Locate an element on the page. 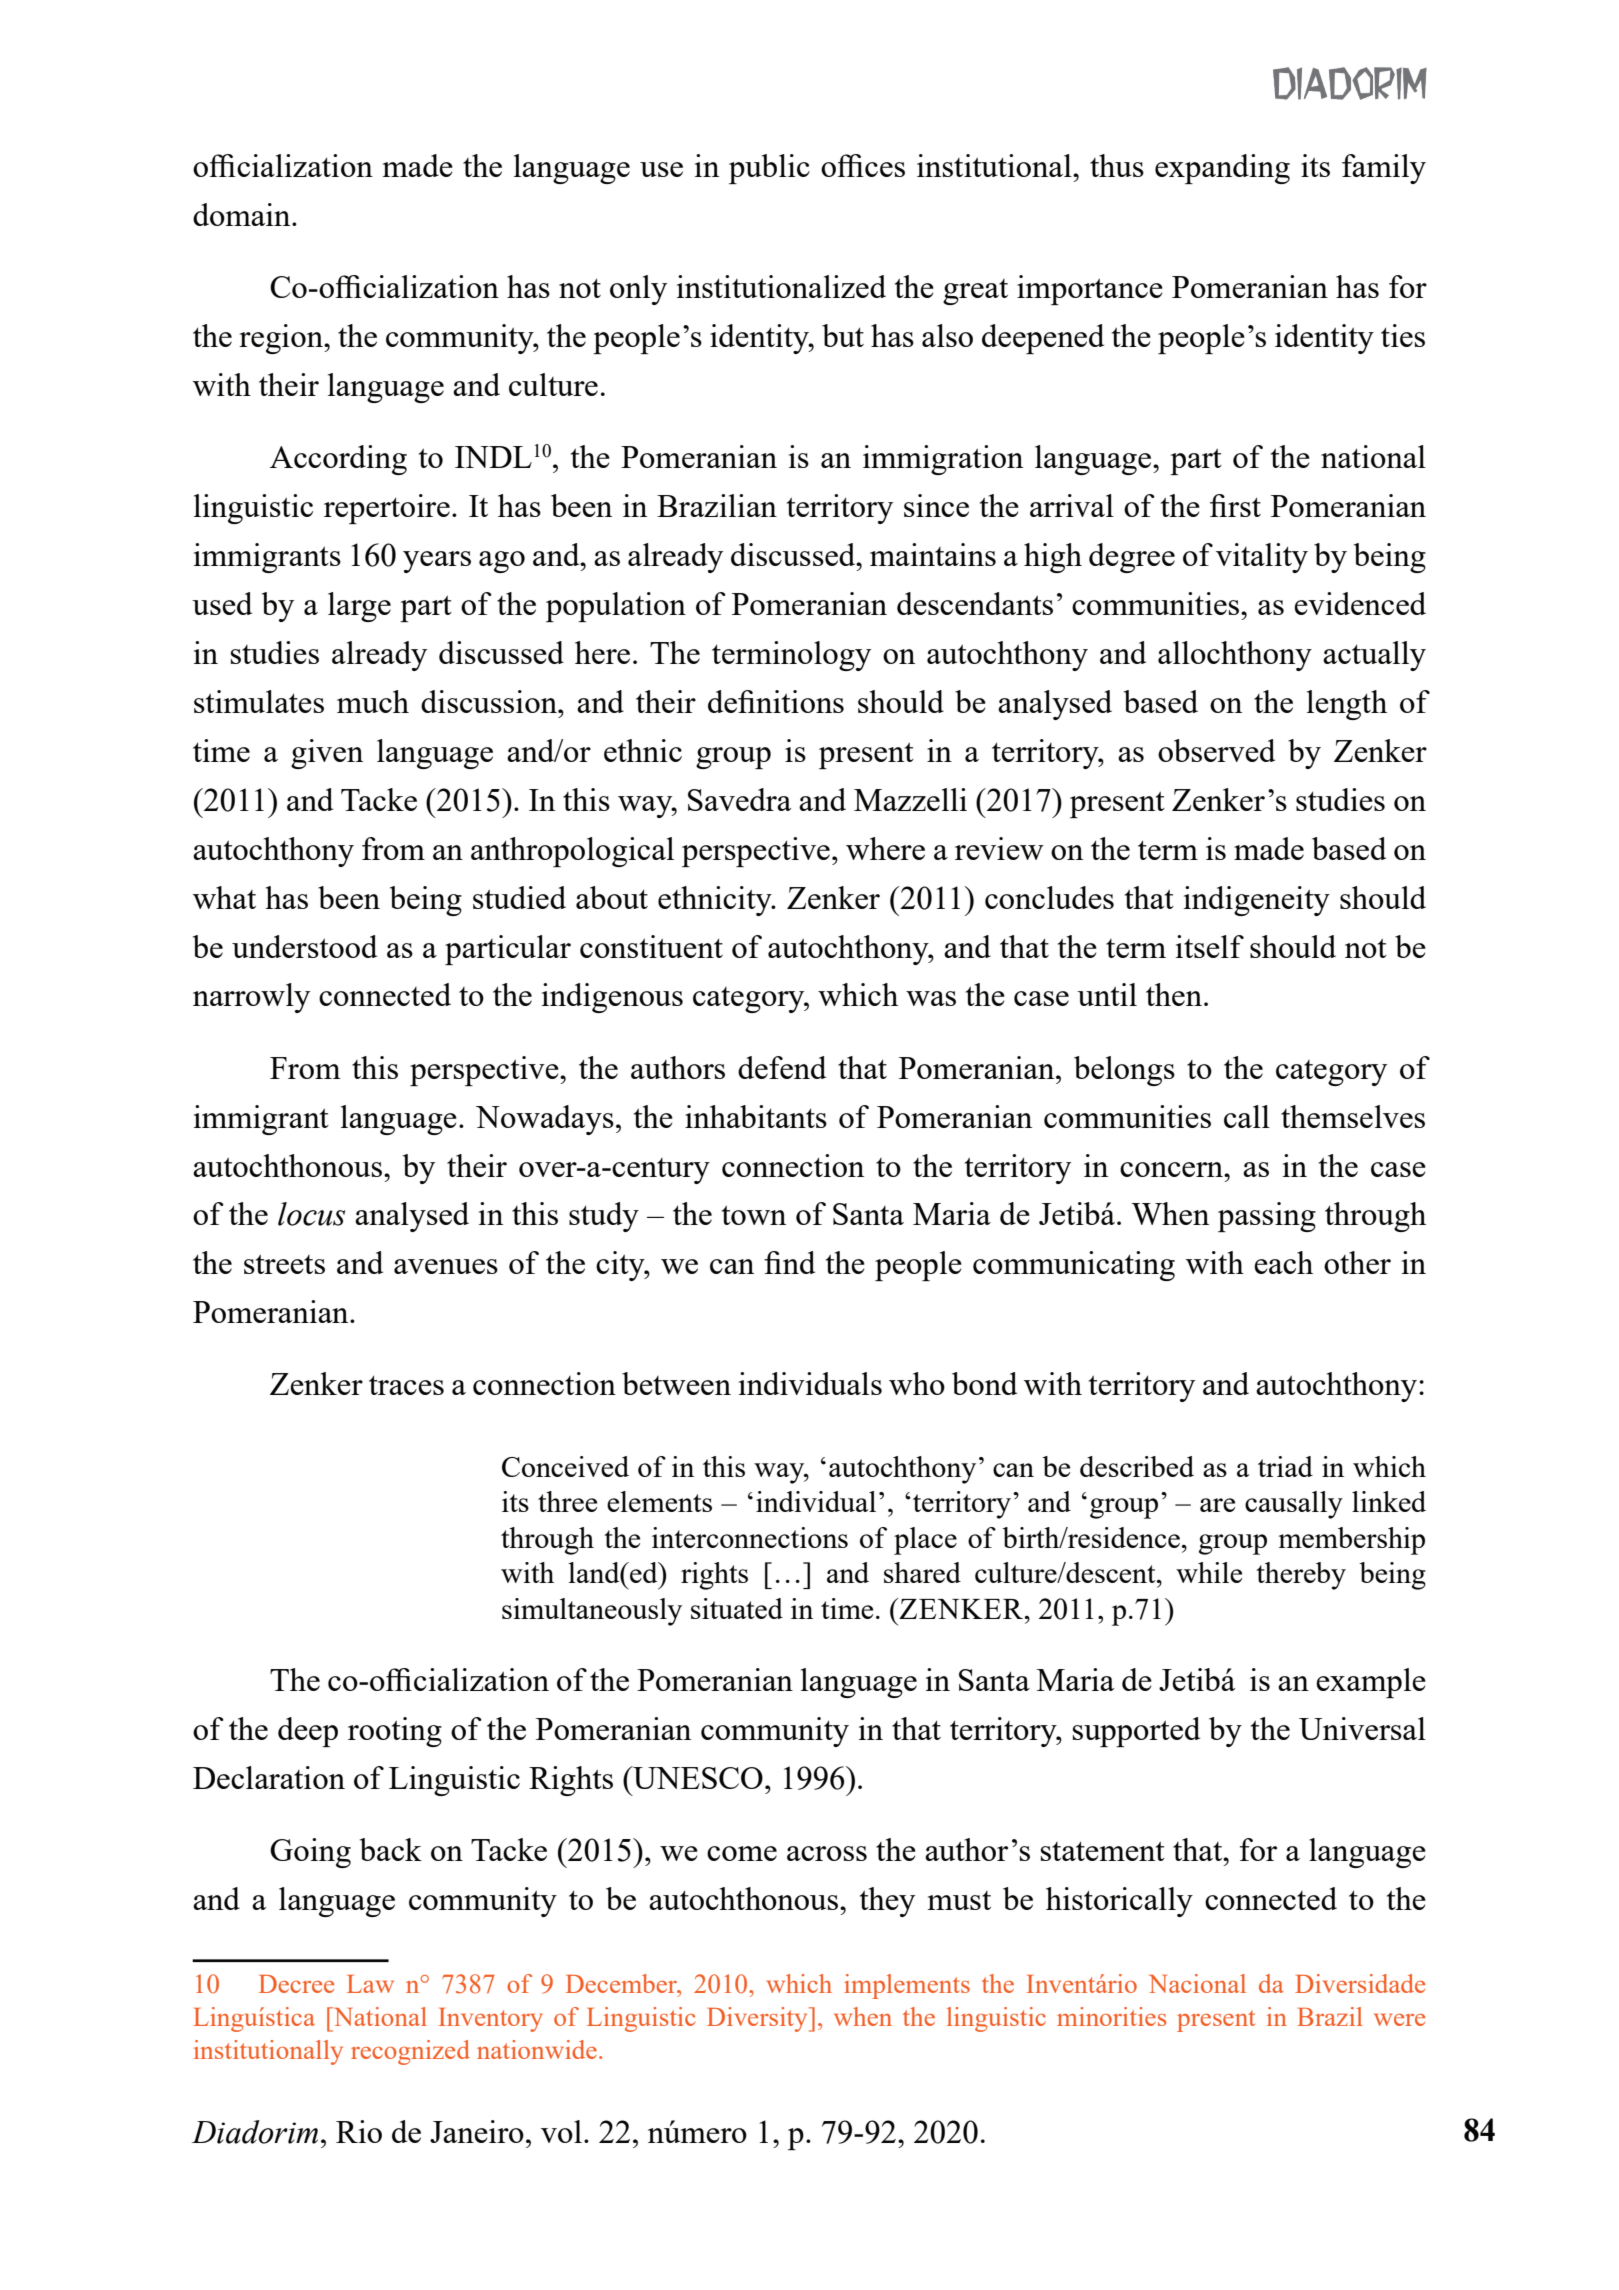 This document has height=2290, width=1619. given is located at coordinates (327, 754).
